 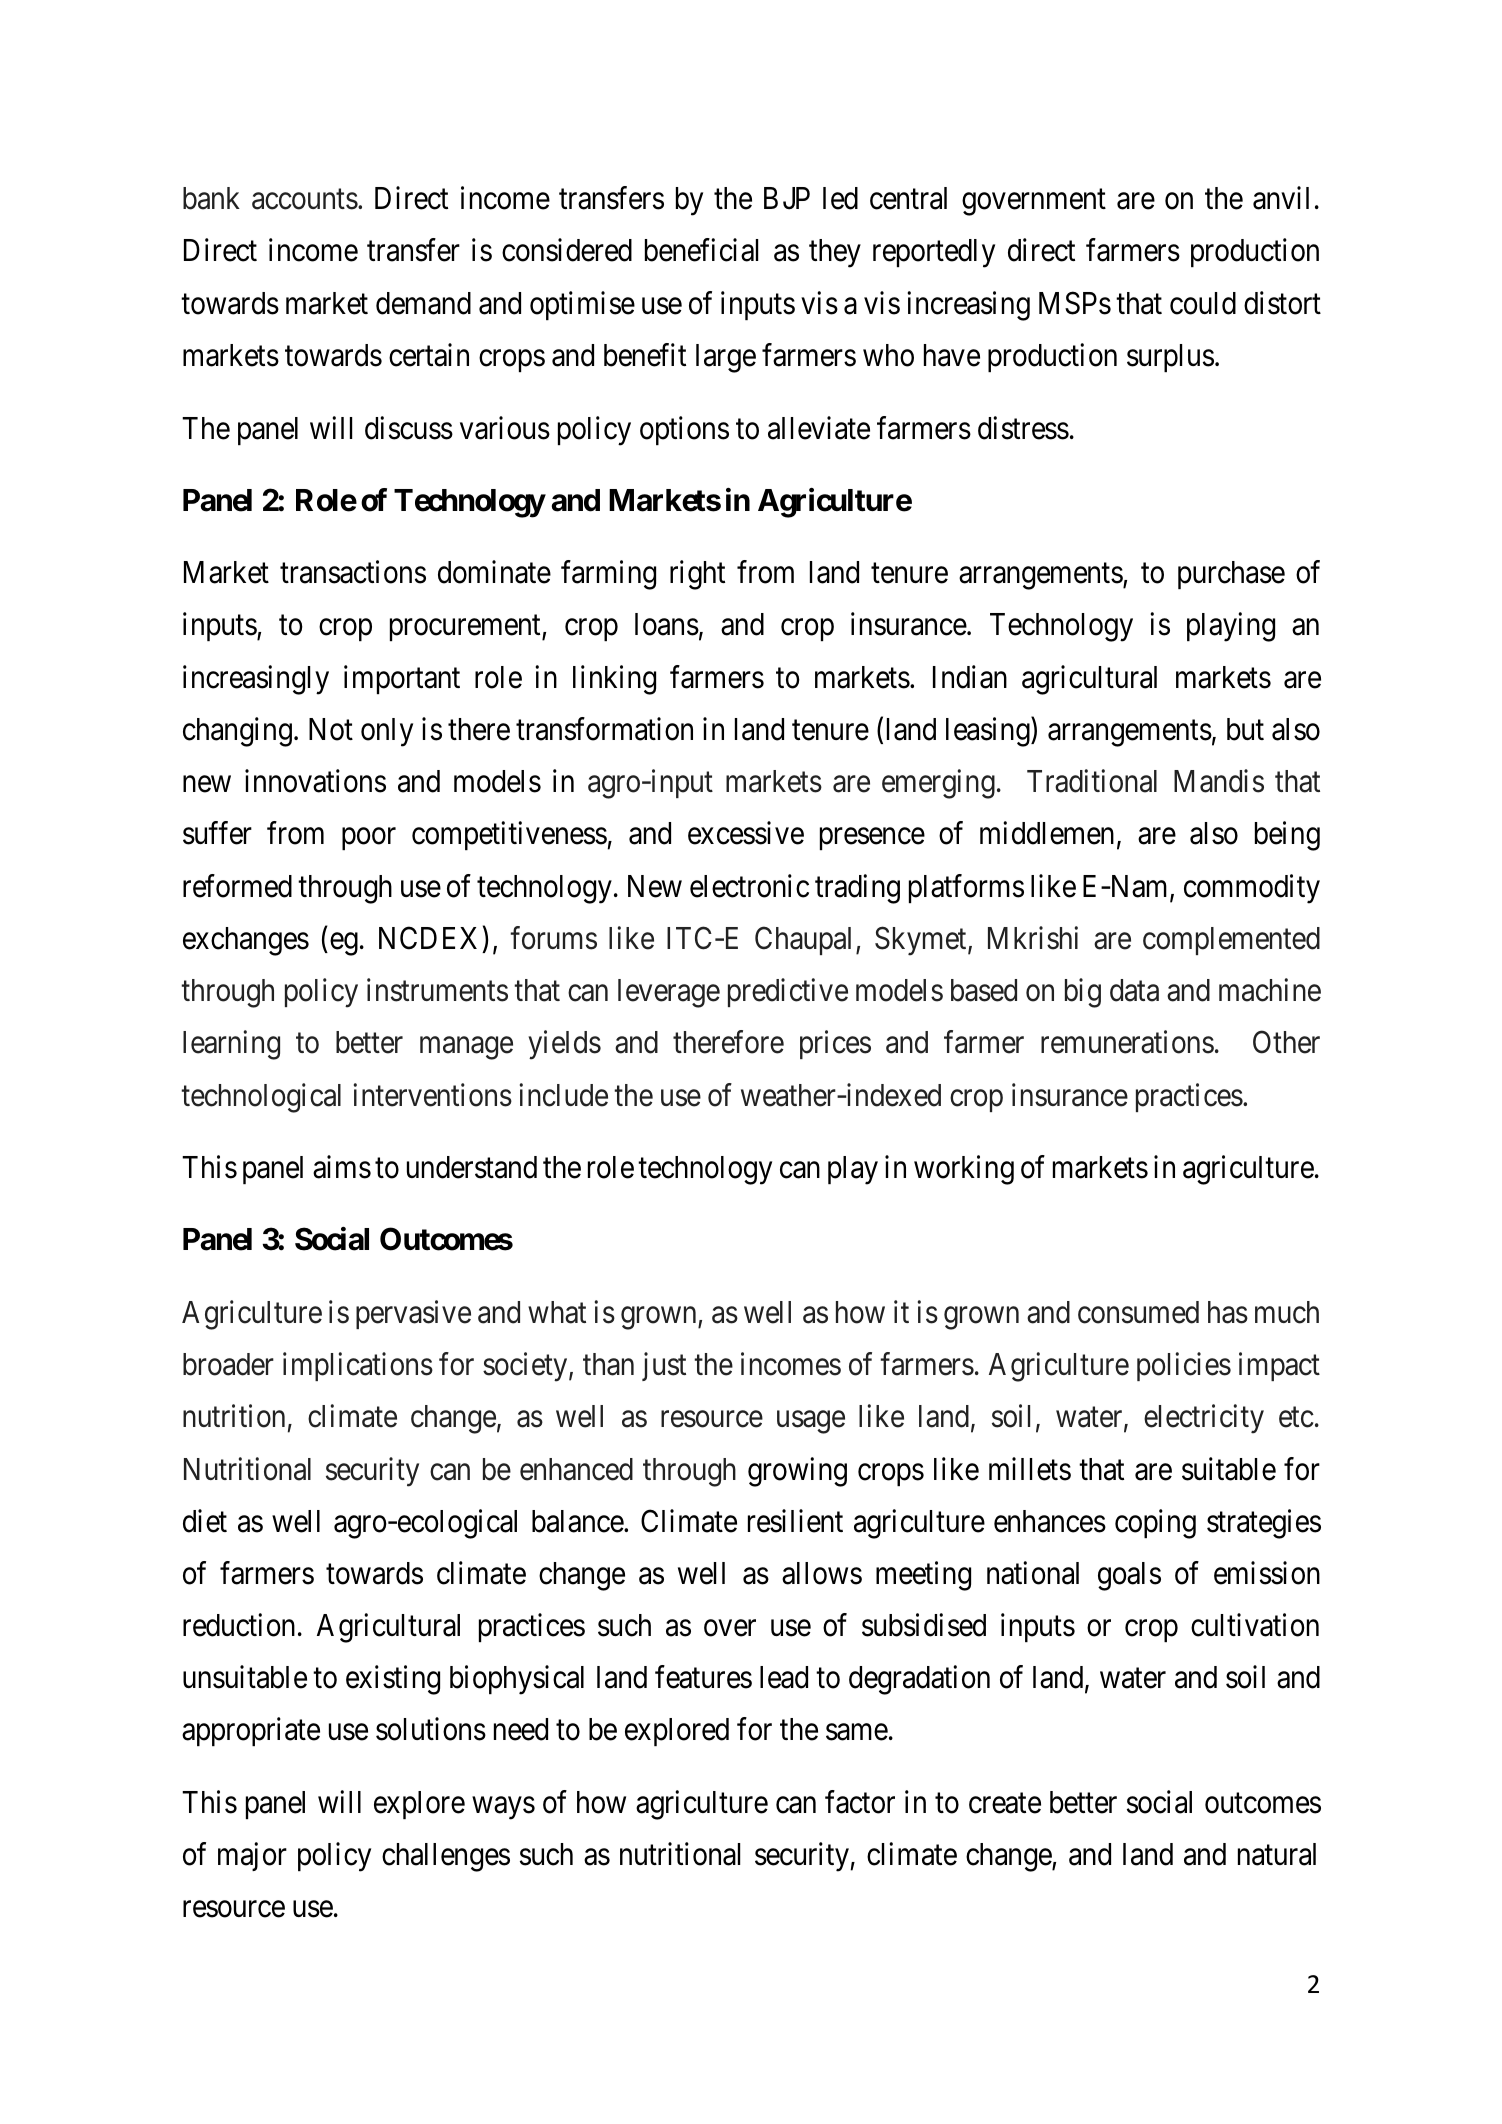 What do you see at coordinates (1092, 781) in the image?
I see `Traditional` at bounding box center [1092, 781].
